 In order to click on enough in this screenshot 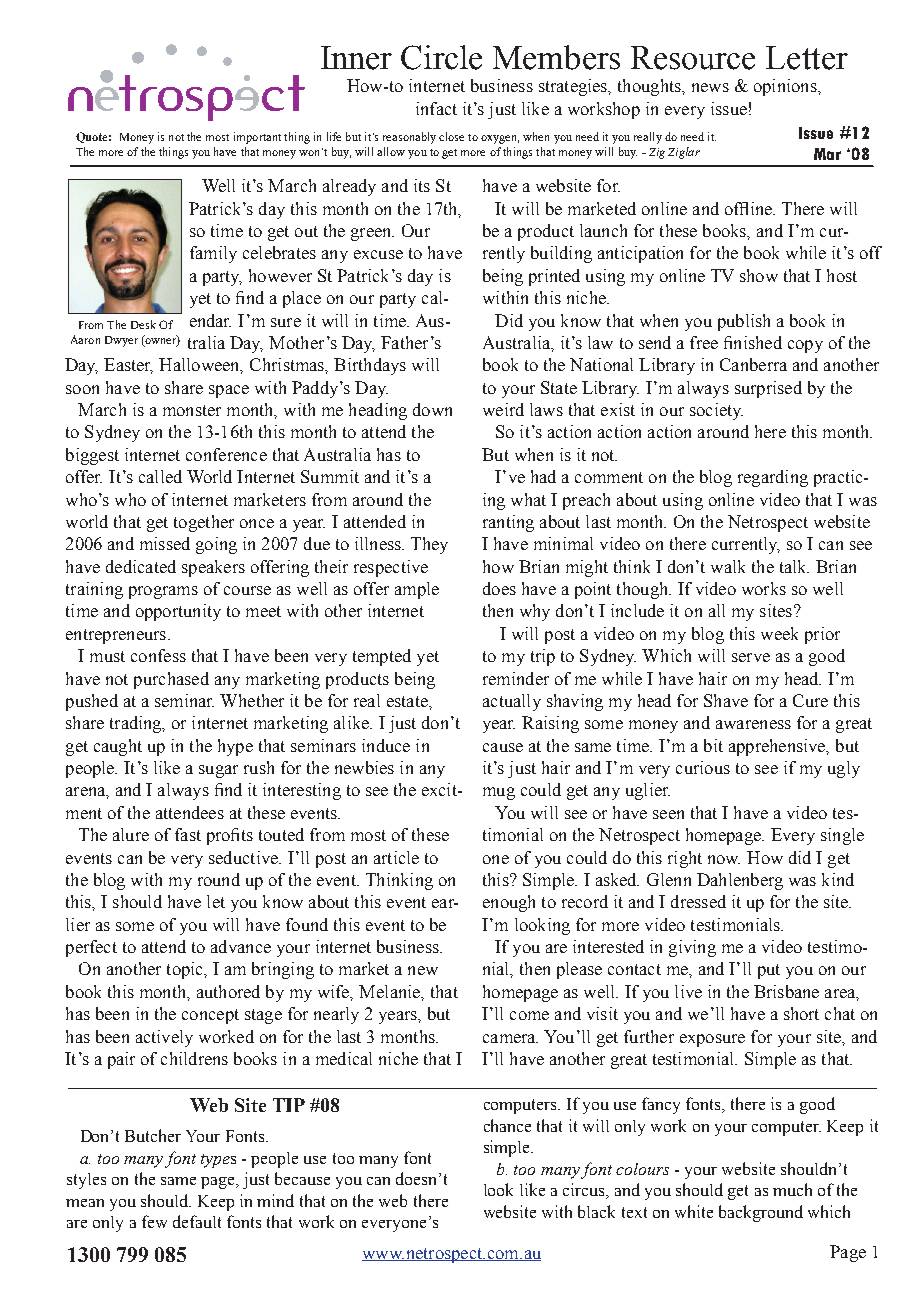, I will do `click(509, 903)`.
